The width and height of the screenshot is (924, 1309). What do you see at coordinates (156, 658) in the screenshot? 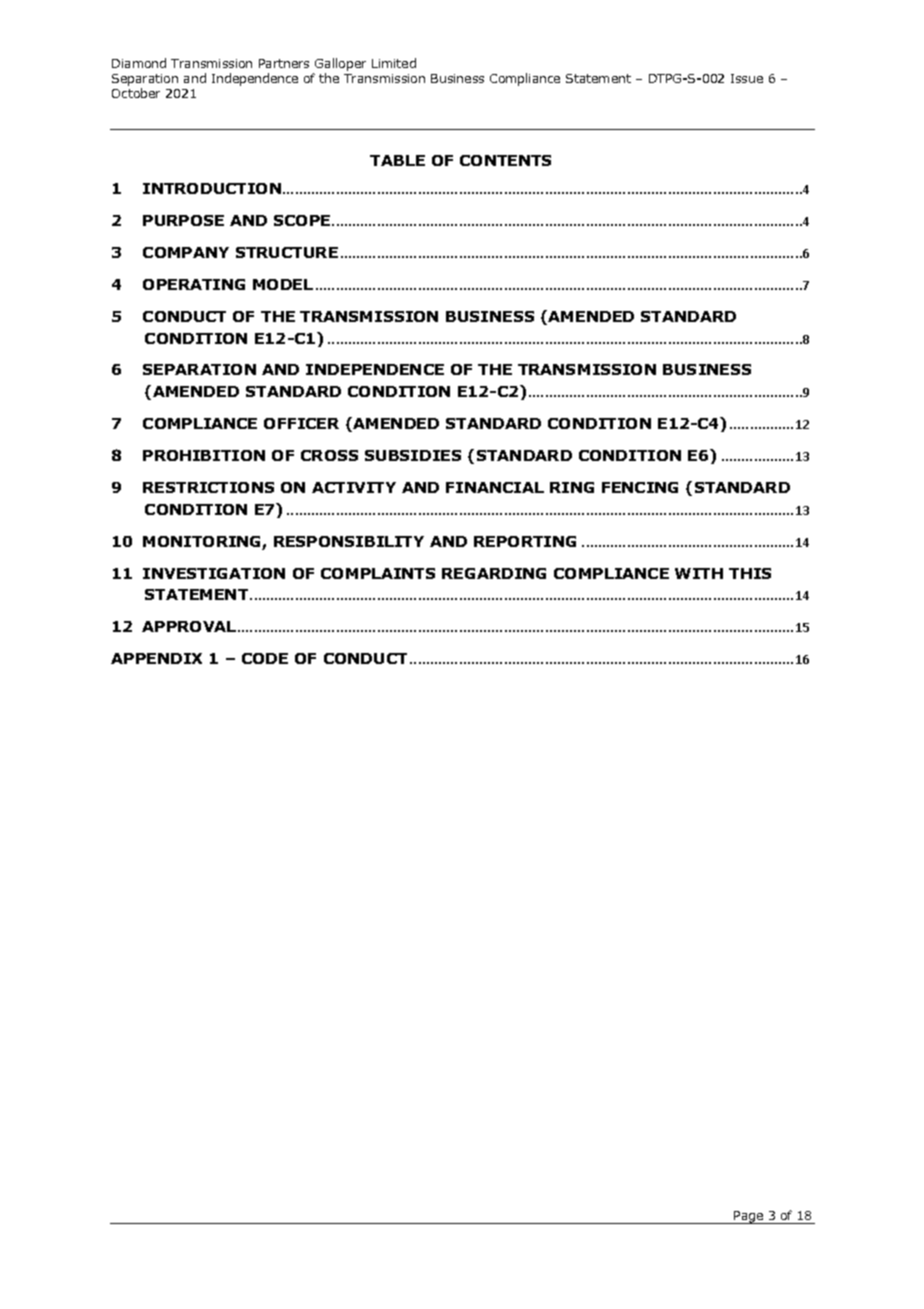
I see `APPENDIX` at bounding box center [156, 658].
